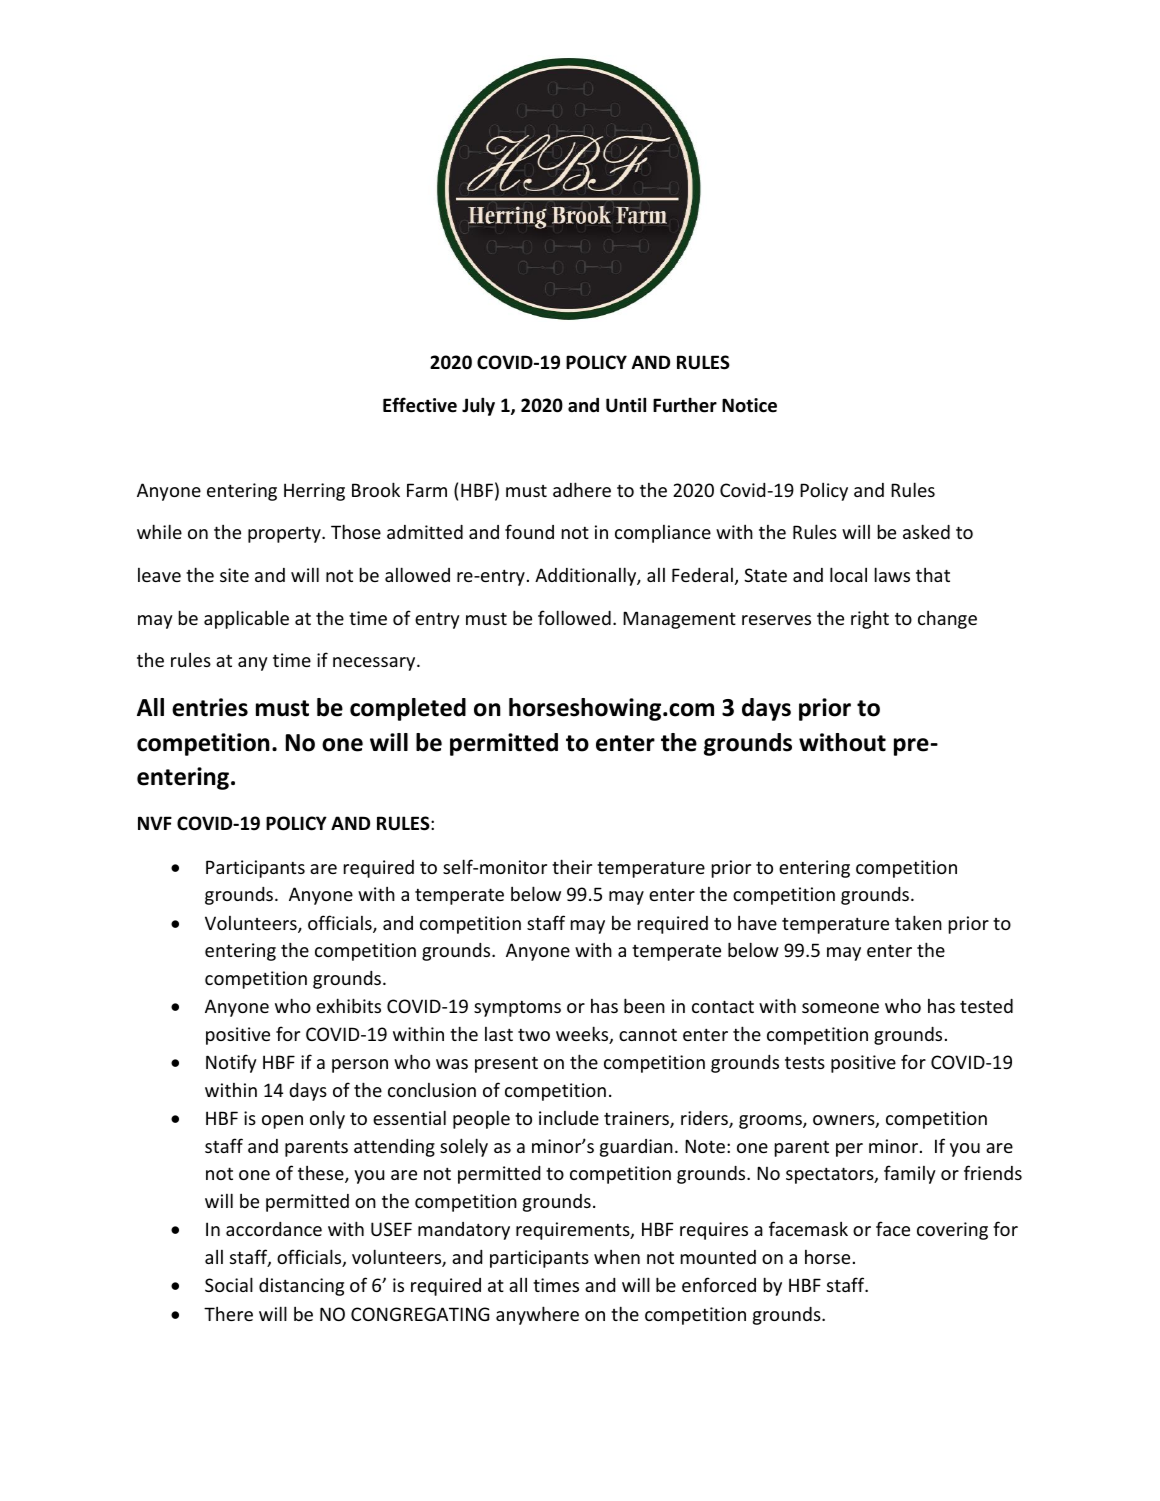 The width and height of the page is (1160, 1501). Describe the element at coordinates (870, 620) in the page. I see `right` at that location.
